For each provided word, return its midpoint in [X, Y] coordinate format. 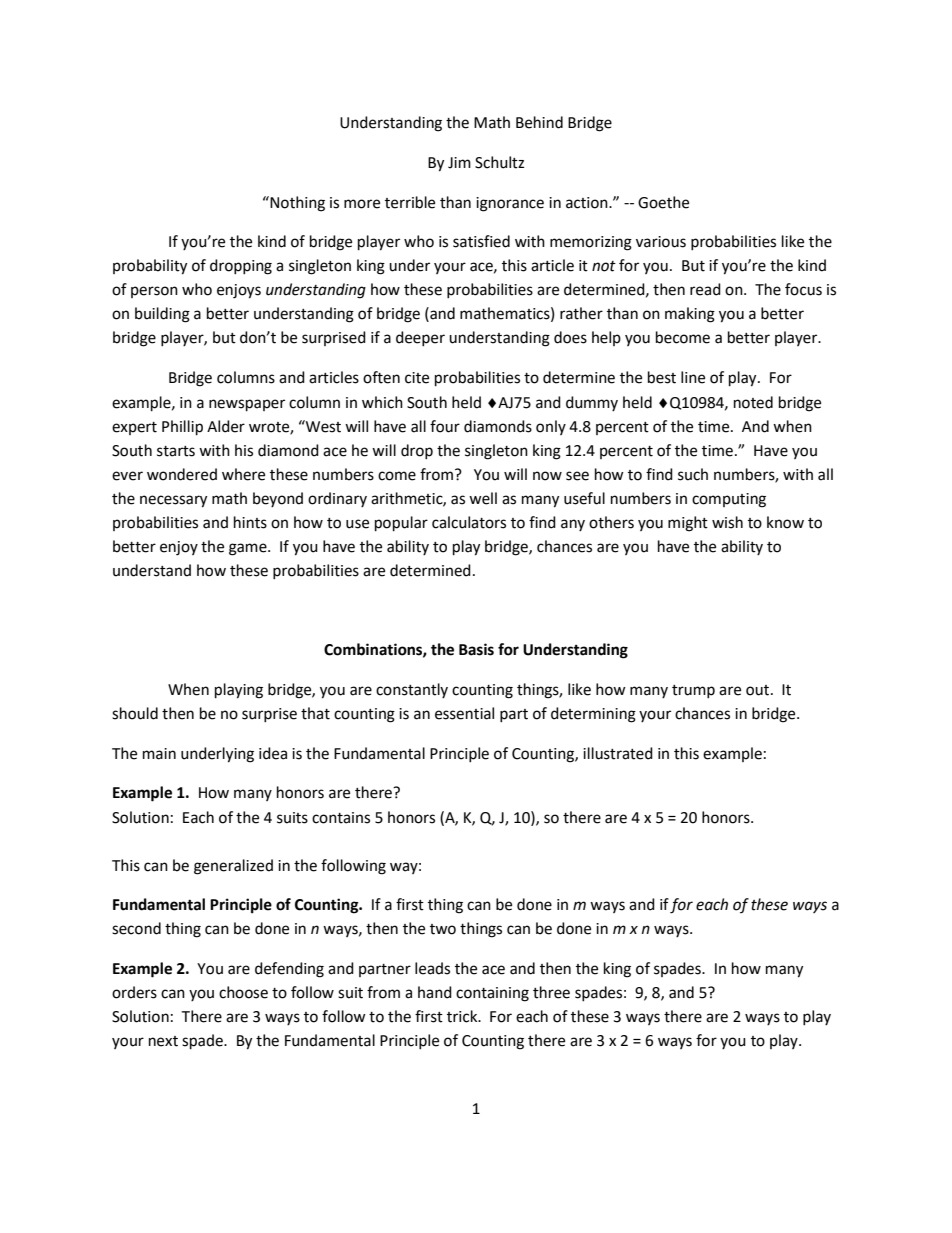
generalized [233, 867]
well [483, 498]
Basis [476, 649]
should [135, 713]
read [705, 289]
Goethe [663, 202]
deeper [420, 338]
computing [729, 500]
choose [243, 992]
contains [341, 818]
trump [693, 691]
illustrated [618, 753]
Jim [459, 163]
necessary [173, 501]
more [362, 204]
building [162, 315]
